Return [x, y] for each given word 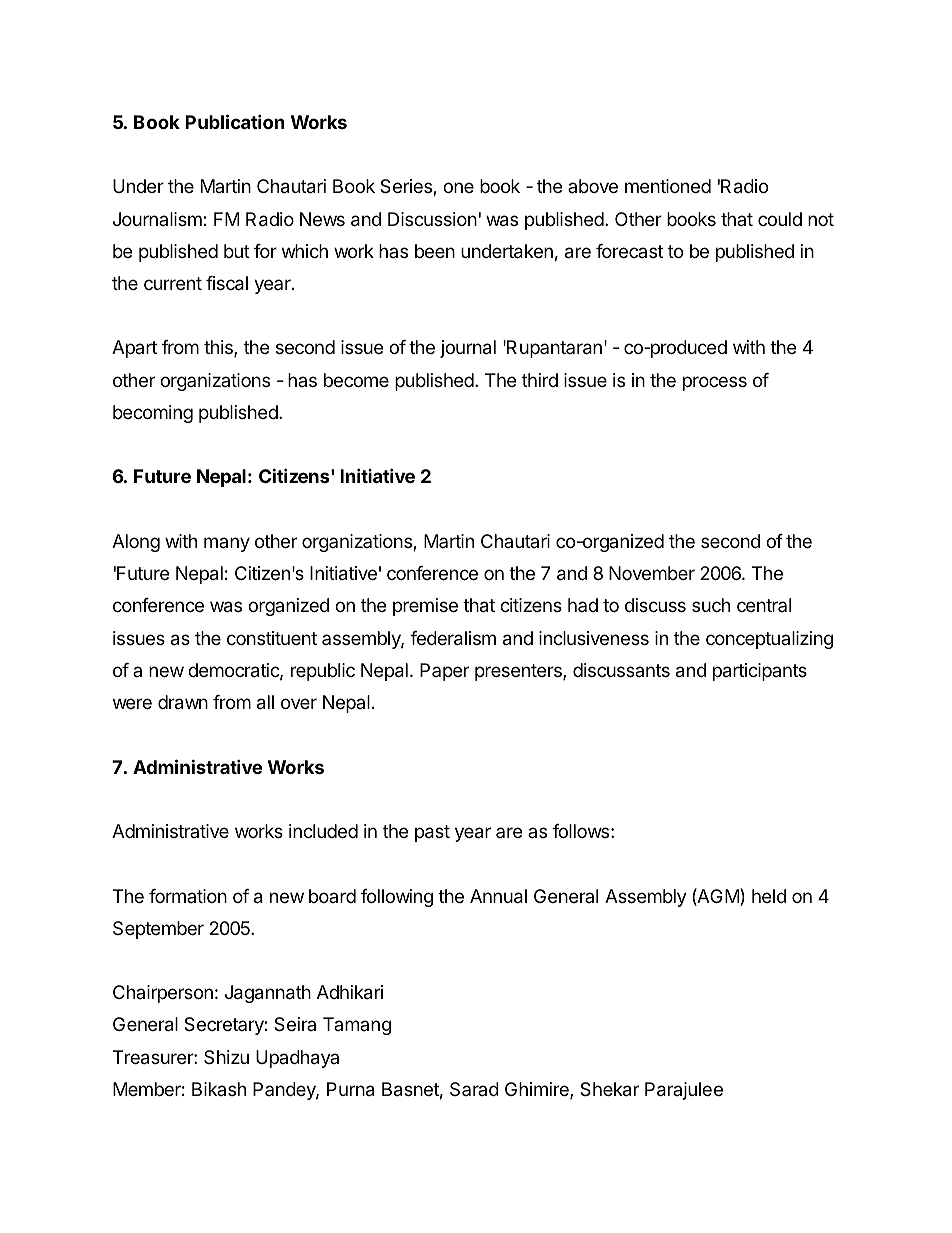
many [227, 544]
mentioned [668, 186]
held [769, 896]
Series [407, 187]
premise [425, 607]
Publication [235, 121]
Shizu [226, 1057]
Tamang [357, 1026]
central [764, 605]
